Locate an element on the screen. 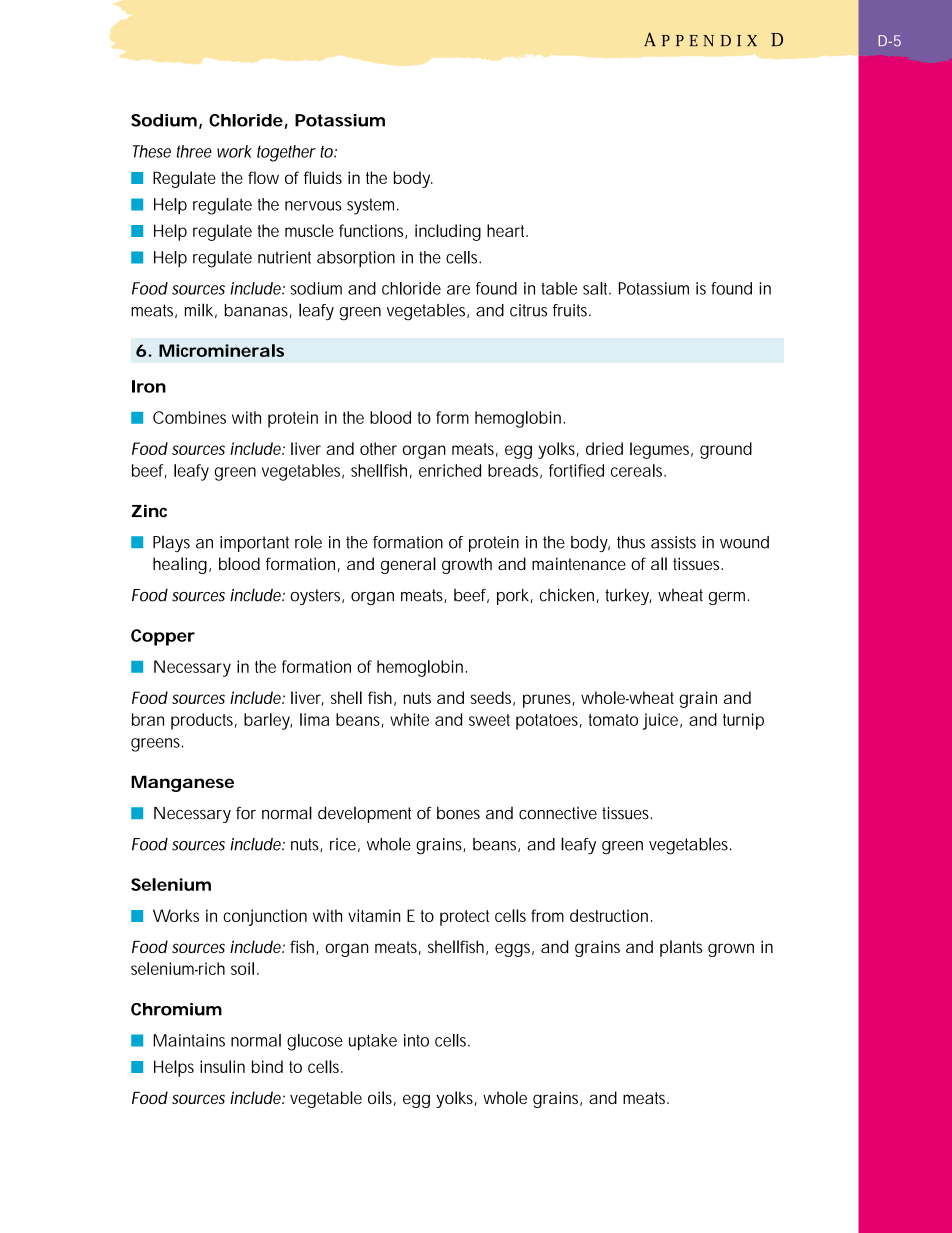 This screenshot has height=1233, width=952. into is located at coordinates (416, 1040).
